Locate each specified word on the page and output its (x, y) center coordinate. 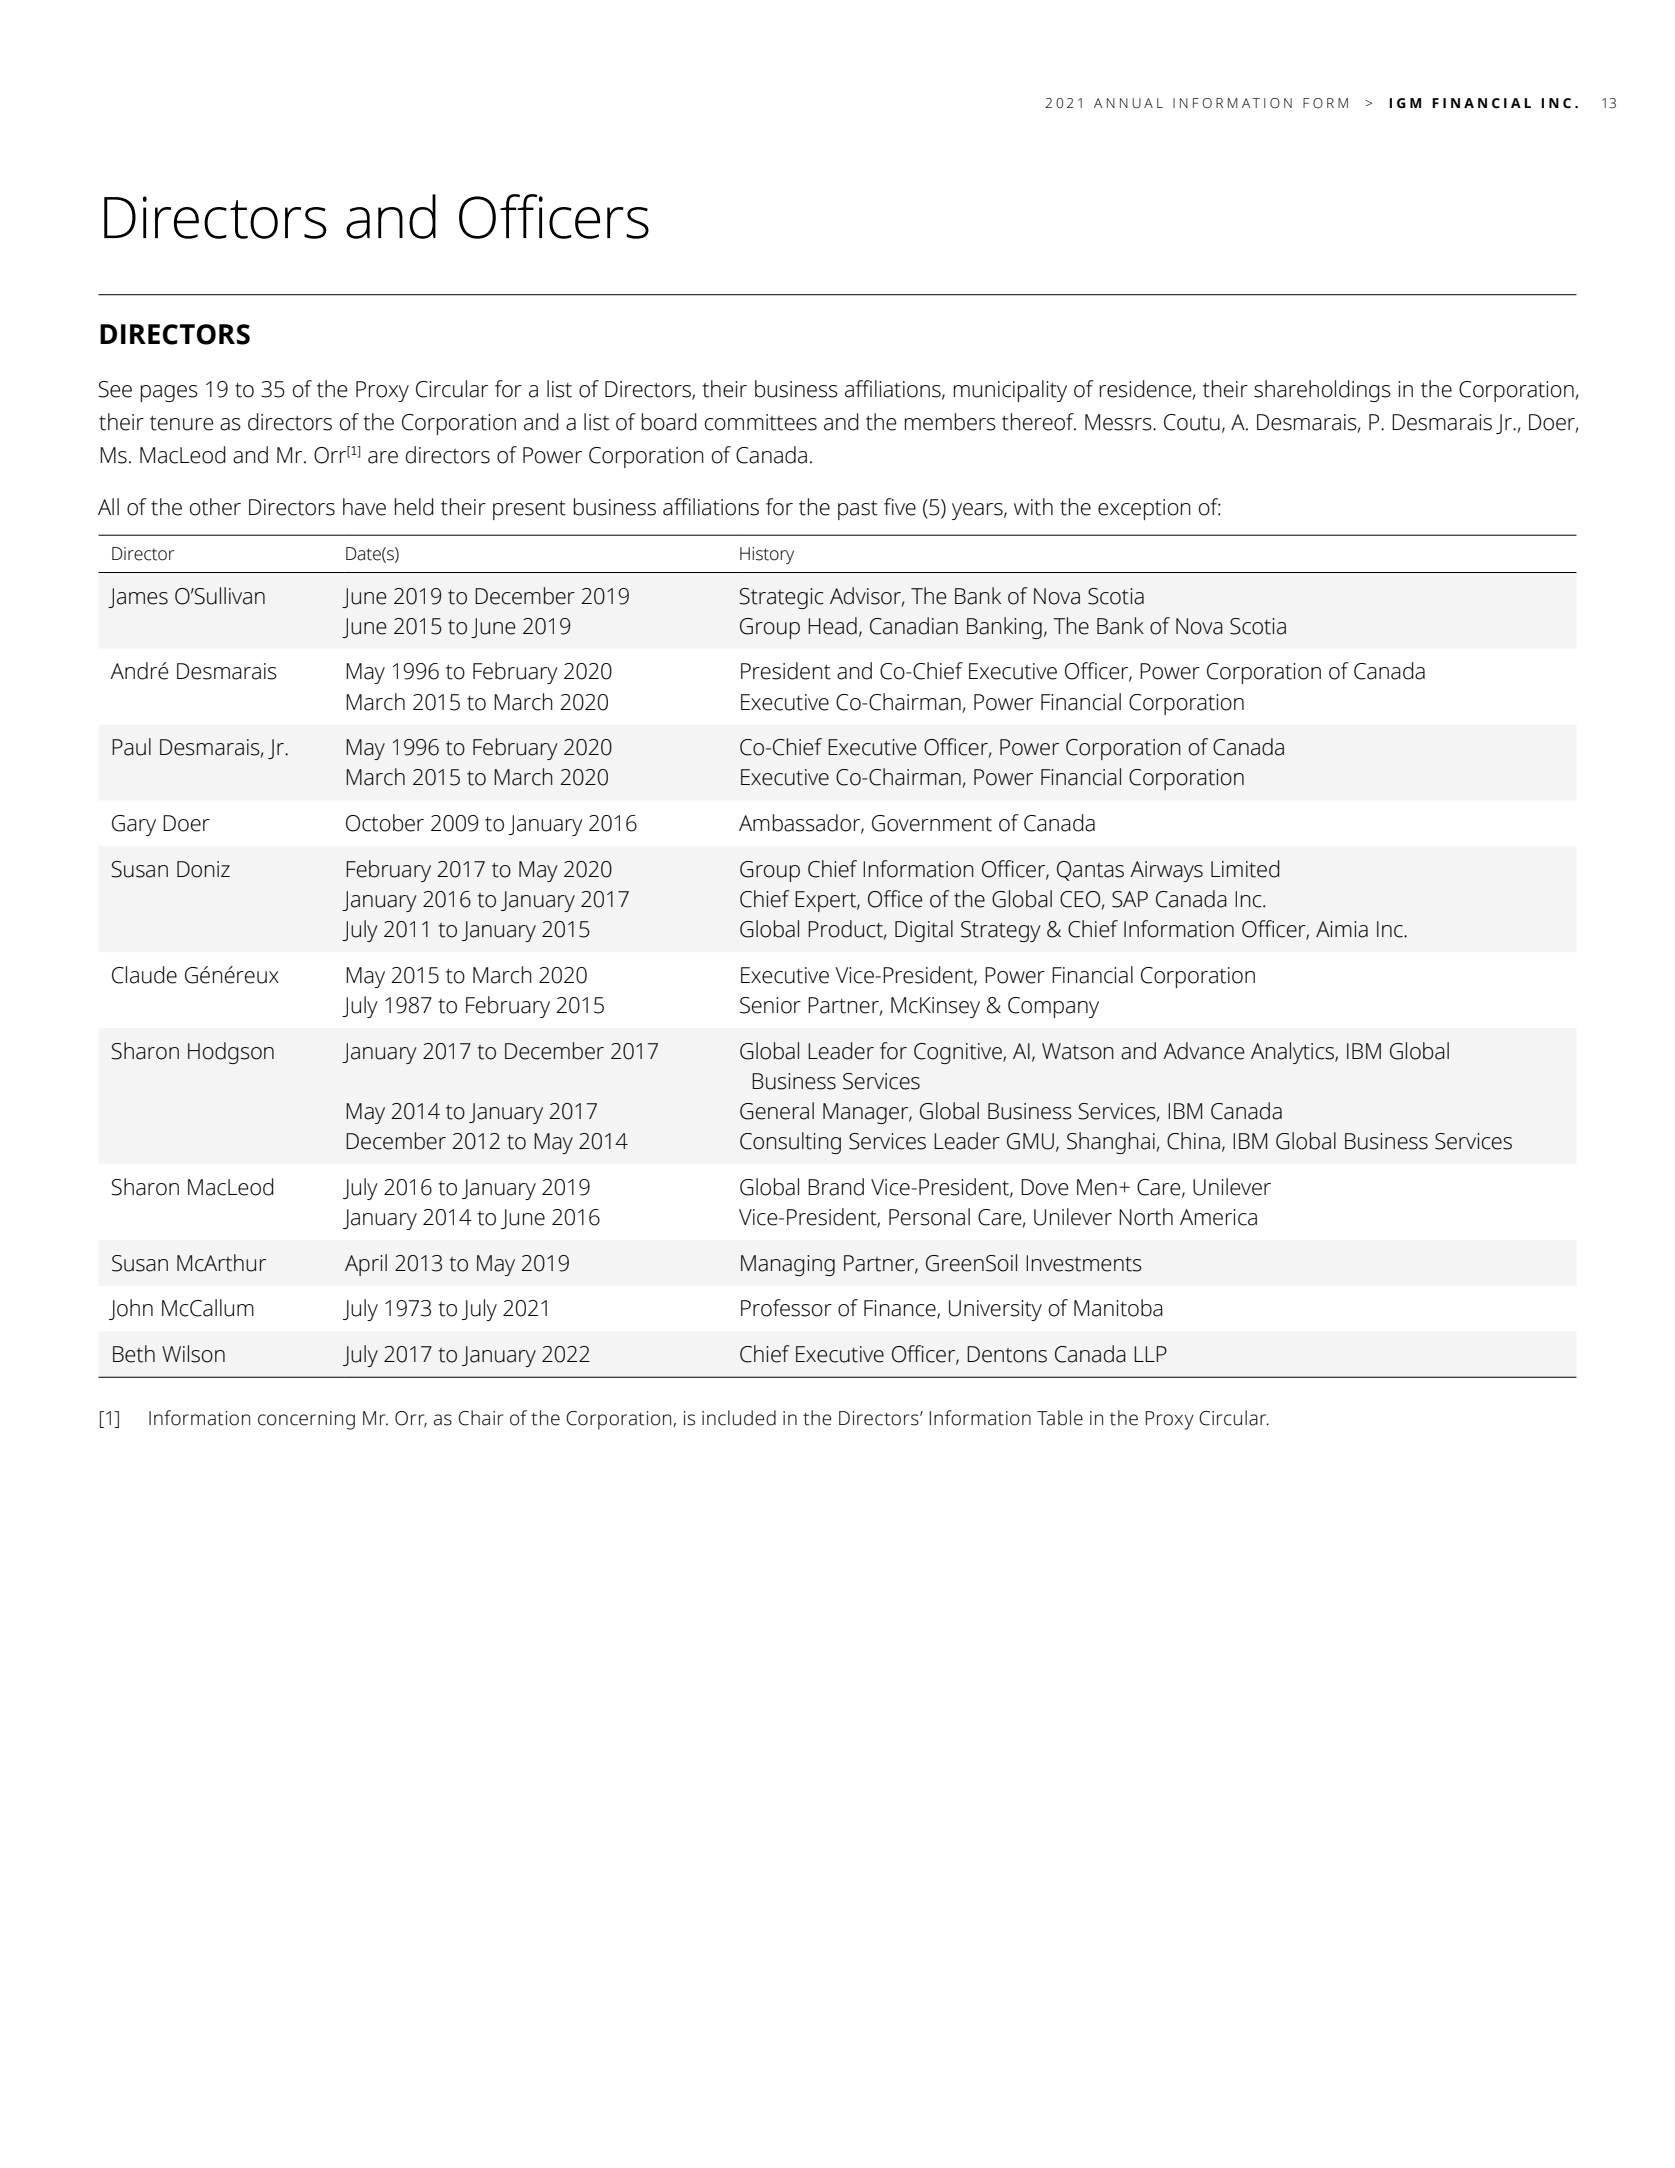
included (739, 1418)
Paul (131, 747)
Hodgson (231, 1053)
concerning (306, 1420)
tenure (182, 423)
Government (932, 823)
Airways (1166, 871)
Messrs (1119, 422)
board (669, 422)
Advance (1203, 1051)
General (777, 1111)
